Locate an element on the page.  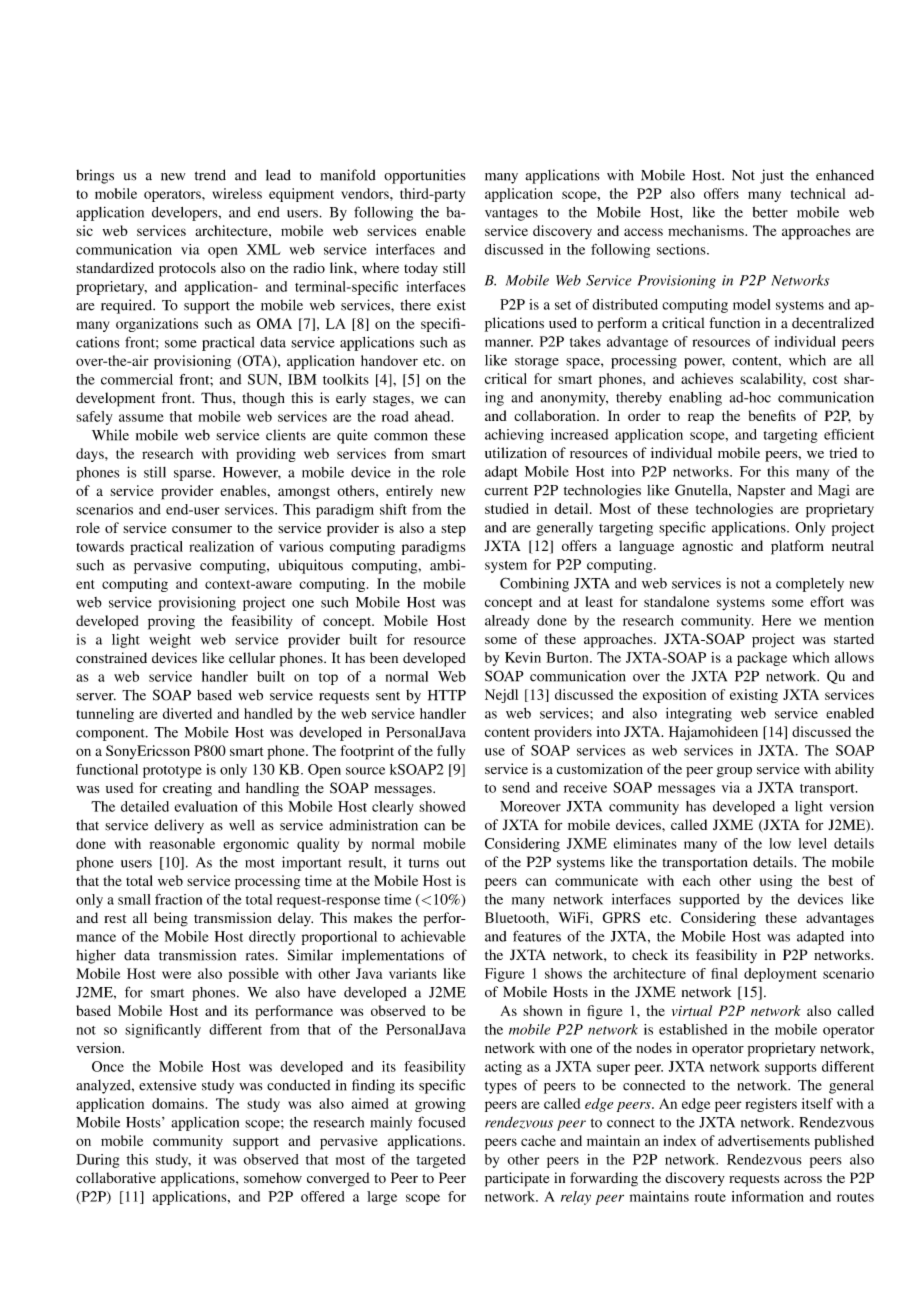
targeted is located at coordinates (441, 1161).
